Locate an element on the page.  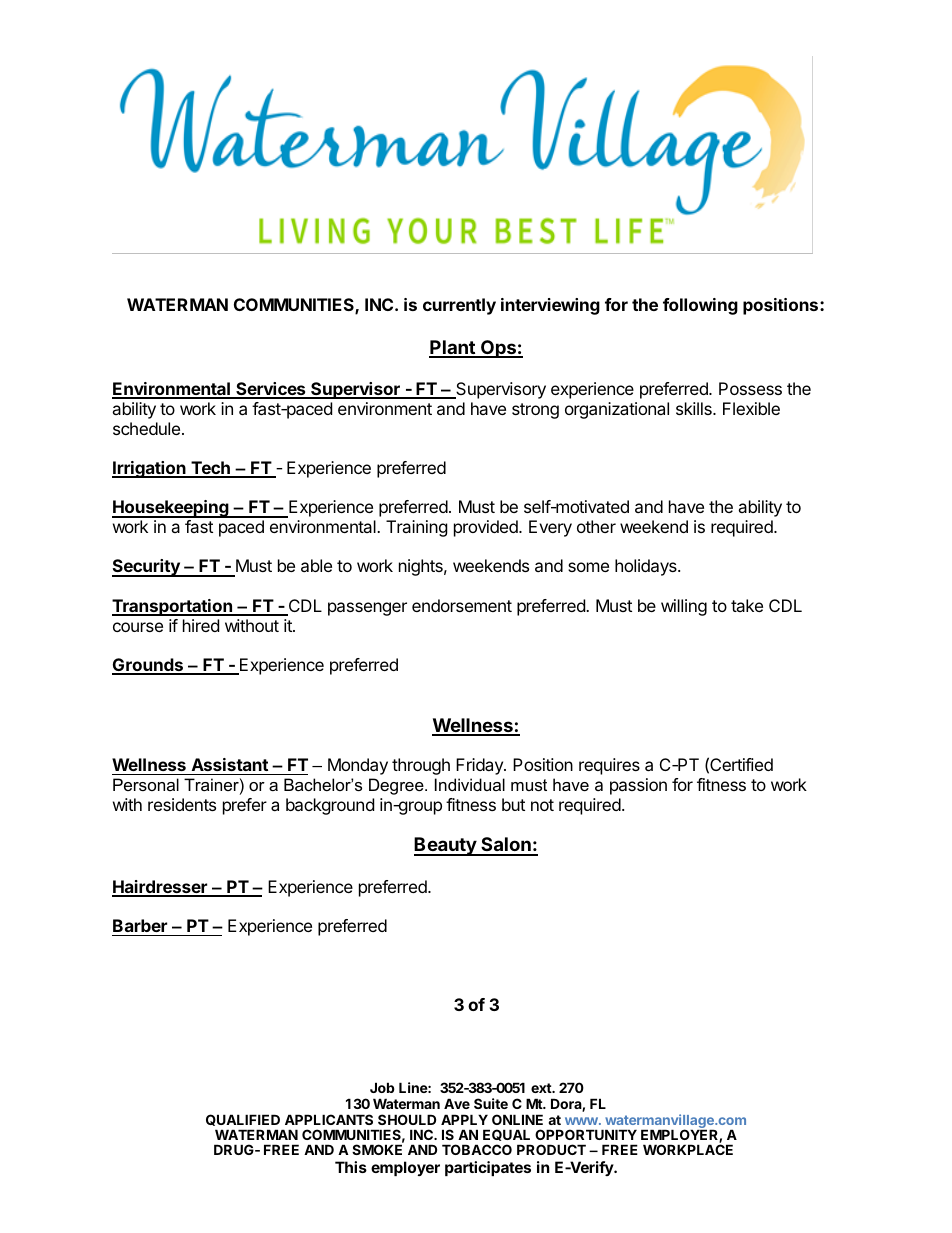
Plant is located at coordinates (453, 348).
